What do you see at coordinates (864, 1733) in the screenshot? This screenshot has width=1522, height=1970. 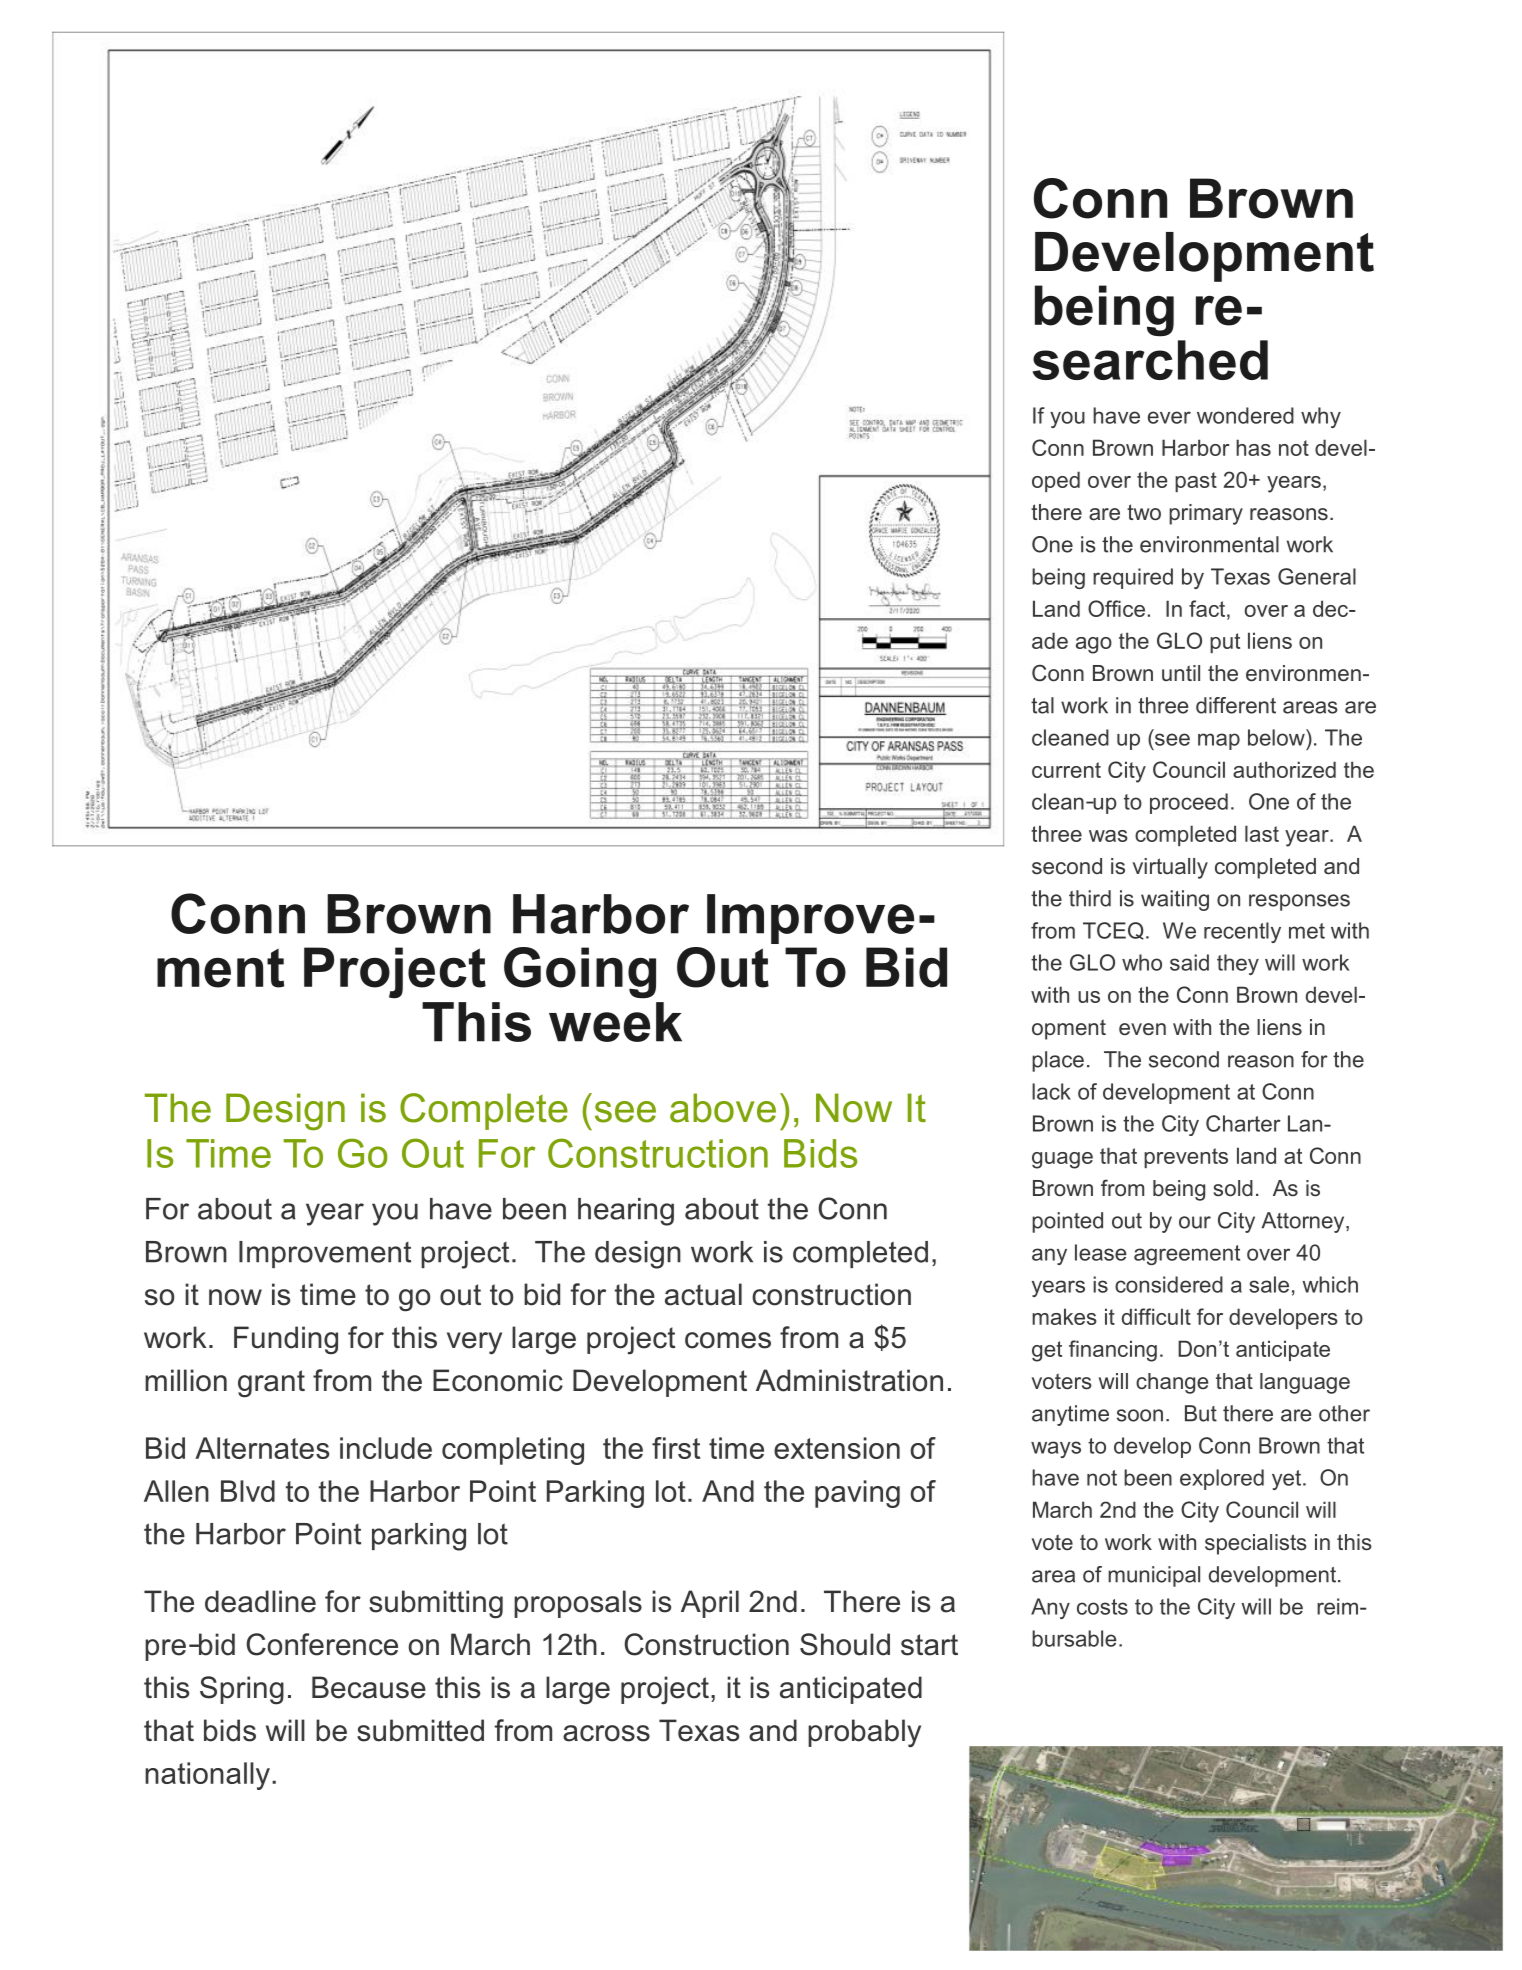 I see `probably` at bounding box center [864, 1733].
